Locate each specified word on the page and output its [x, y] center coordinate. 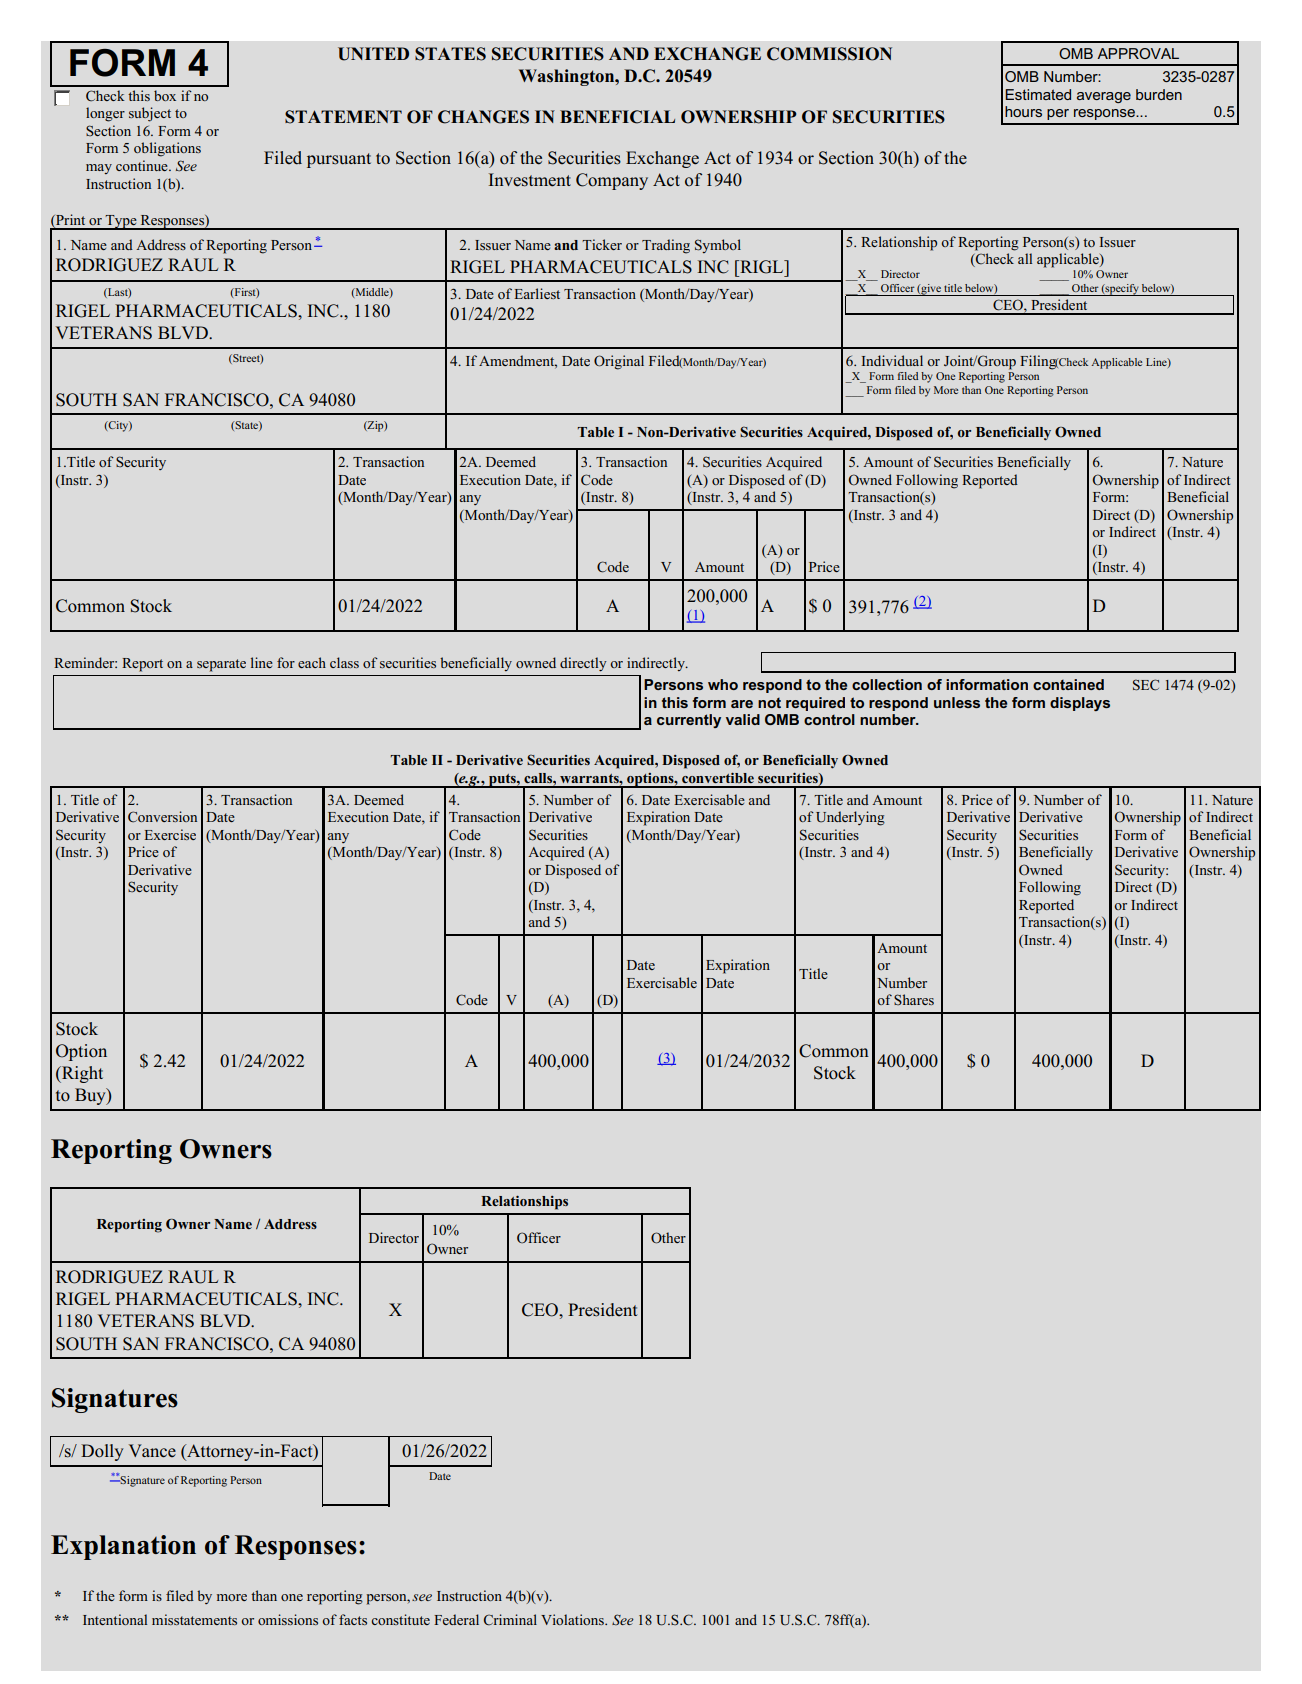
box [165, 95]
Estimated [1038, 94]
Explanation [123, 1547]
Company [612, 181]
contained [1068, 684]
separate [221, 665]
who [723, 684]
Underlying [850, 818]
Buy [91, 1096]
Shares [914, 1000]
